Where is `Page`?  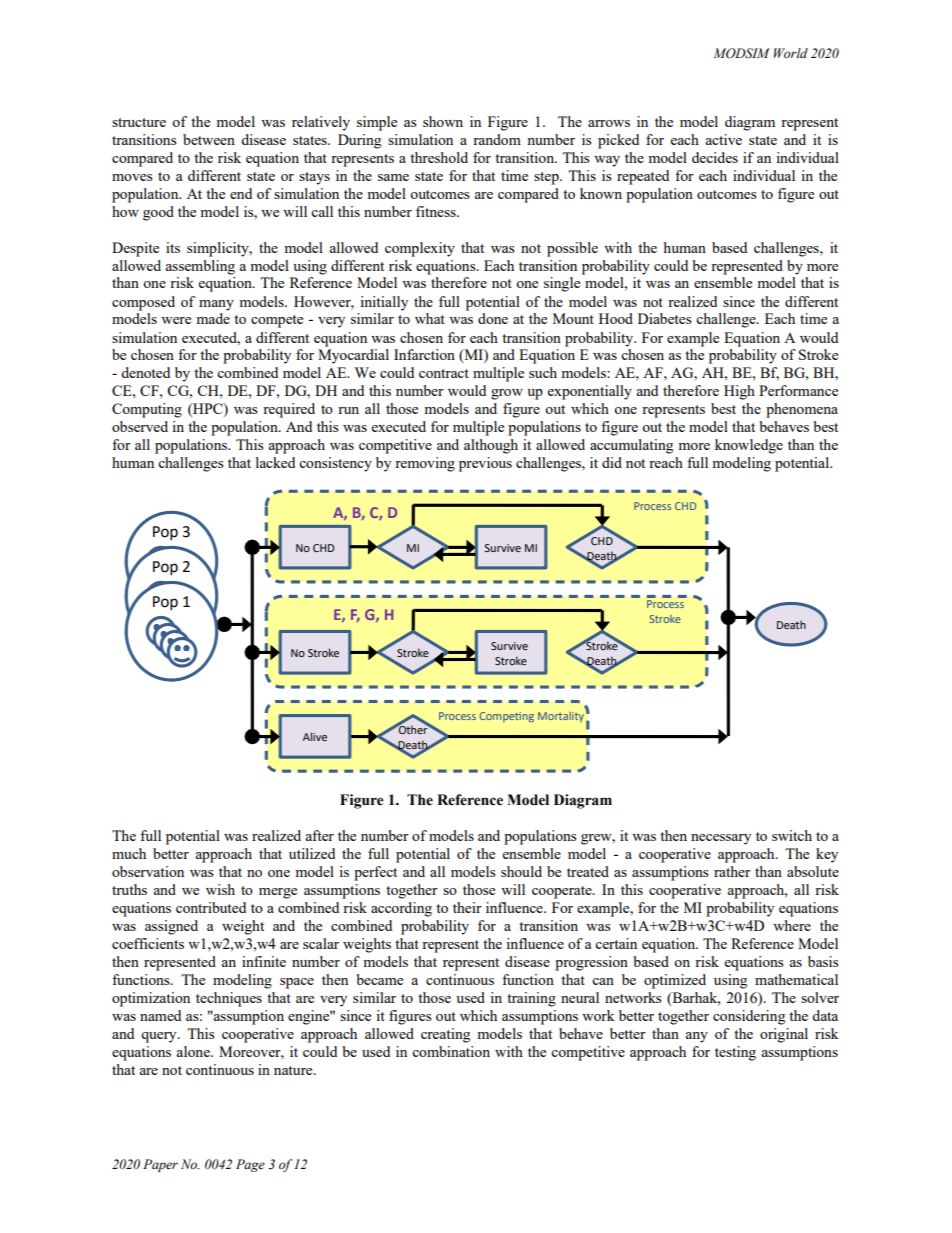
Page is located at coordinates (250, 1165).
